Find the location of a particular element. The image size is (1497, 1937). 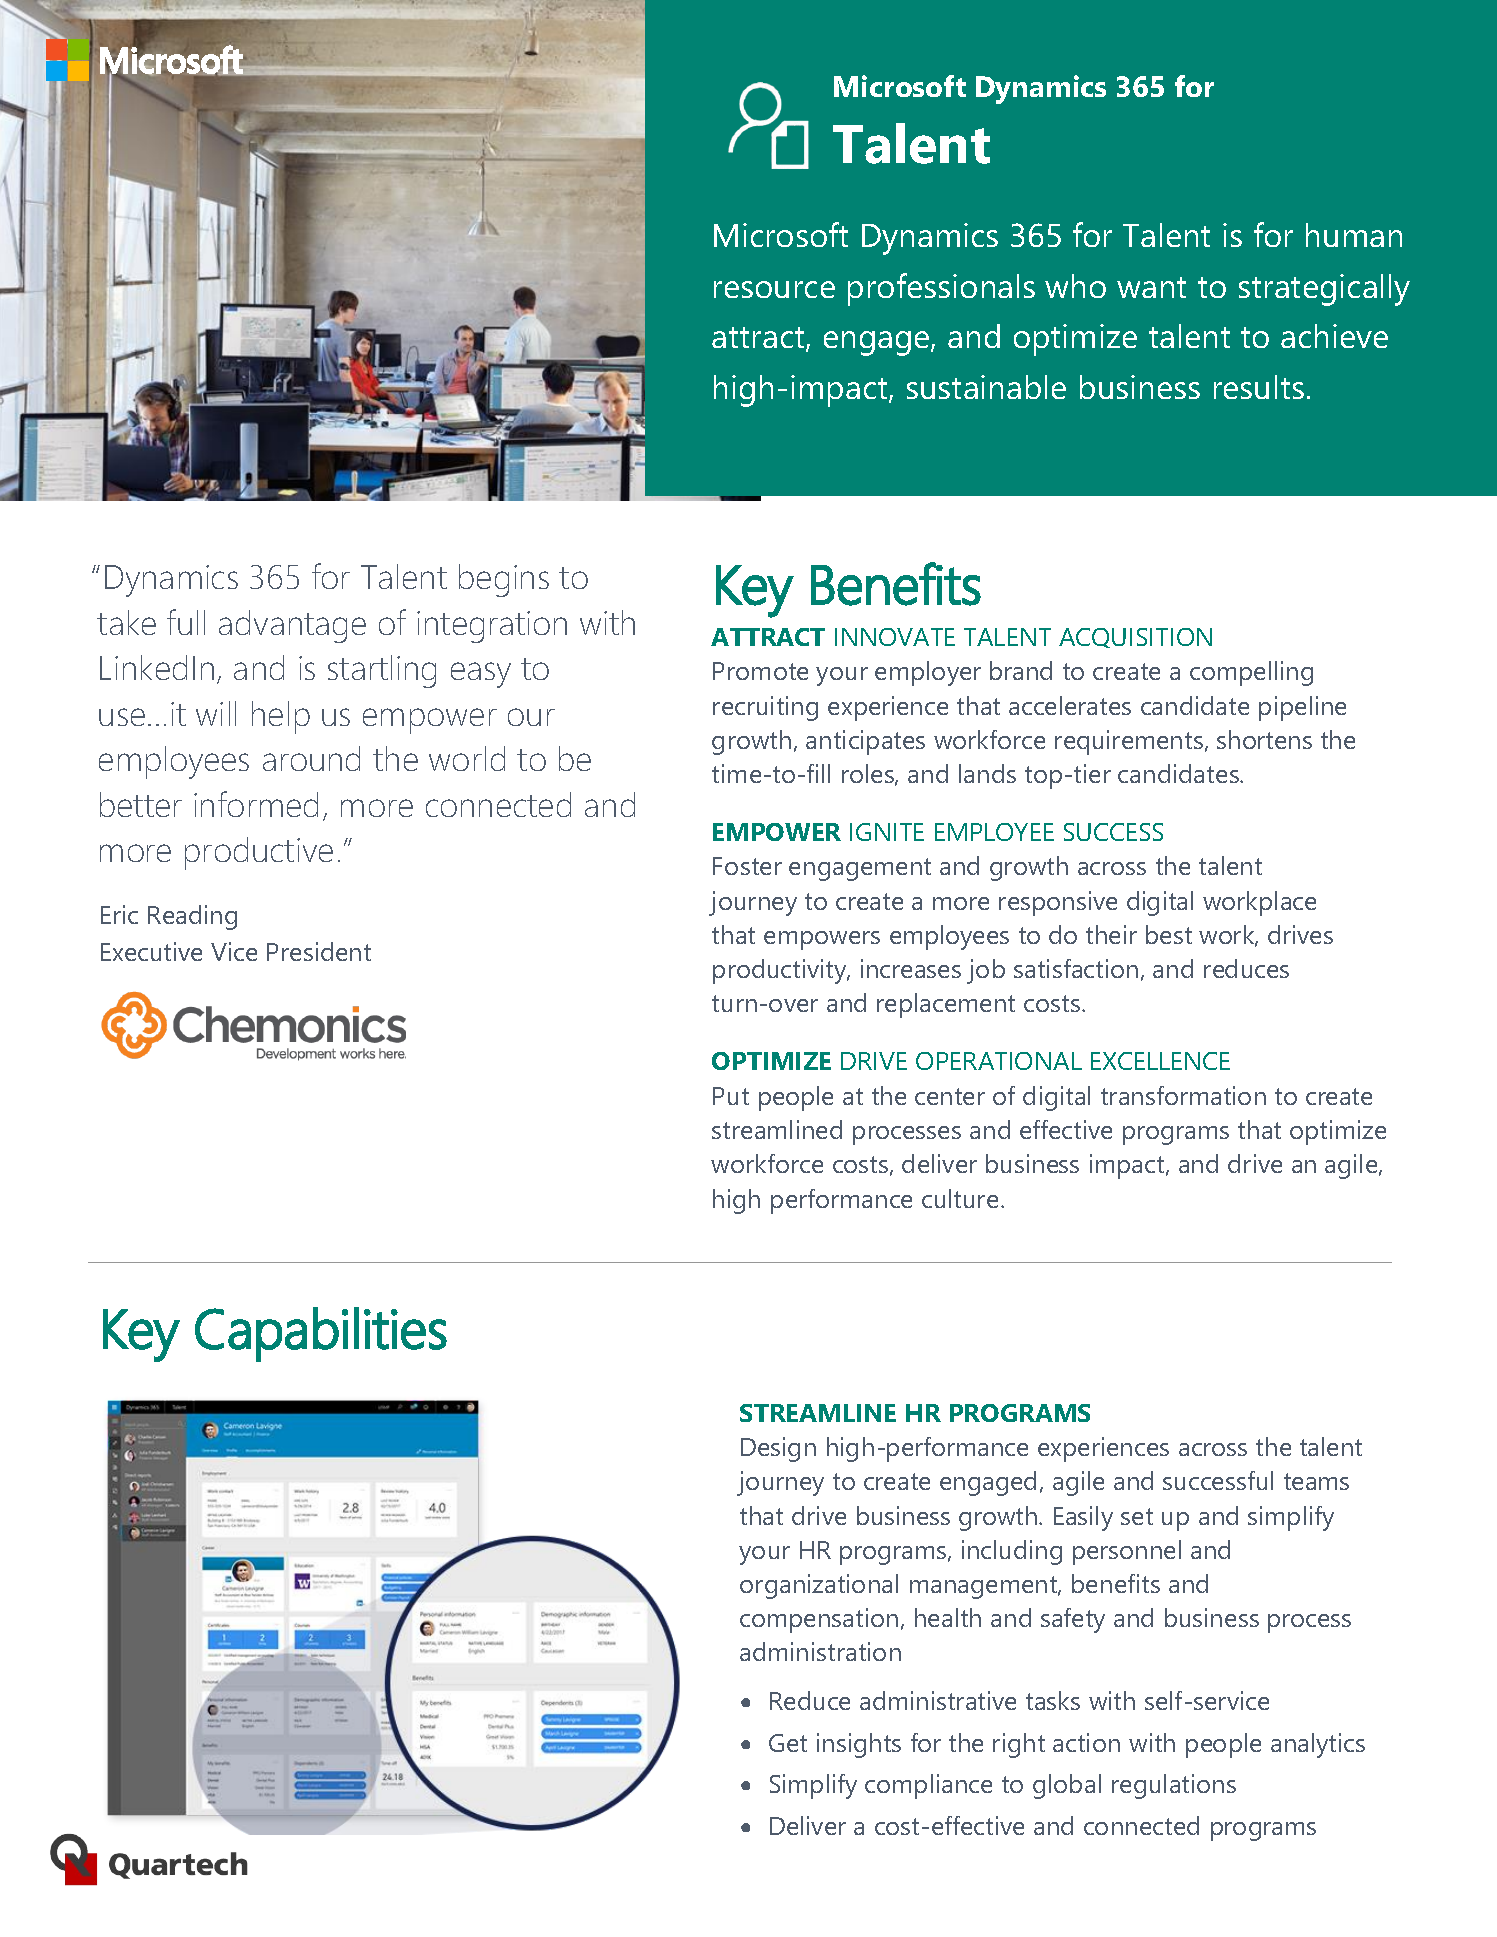

culture is located at coordinates (960, 1198).
